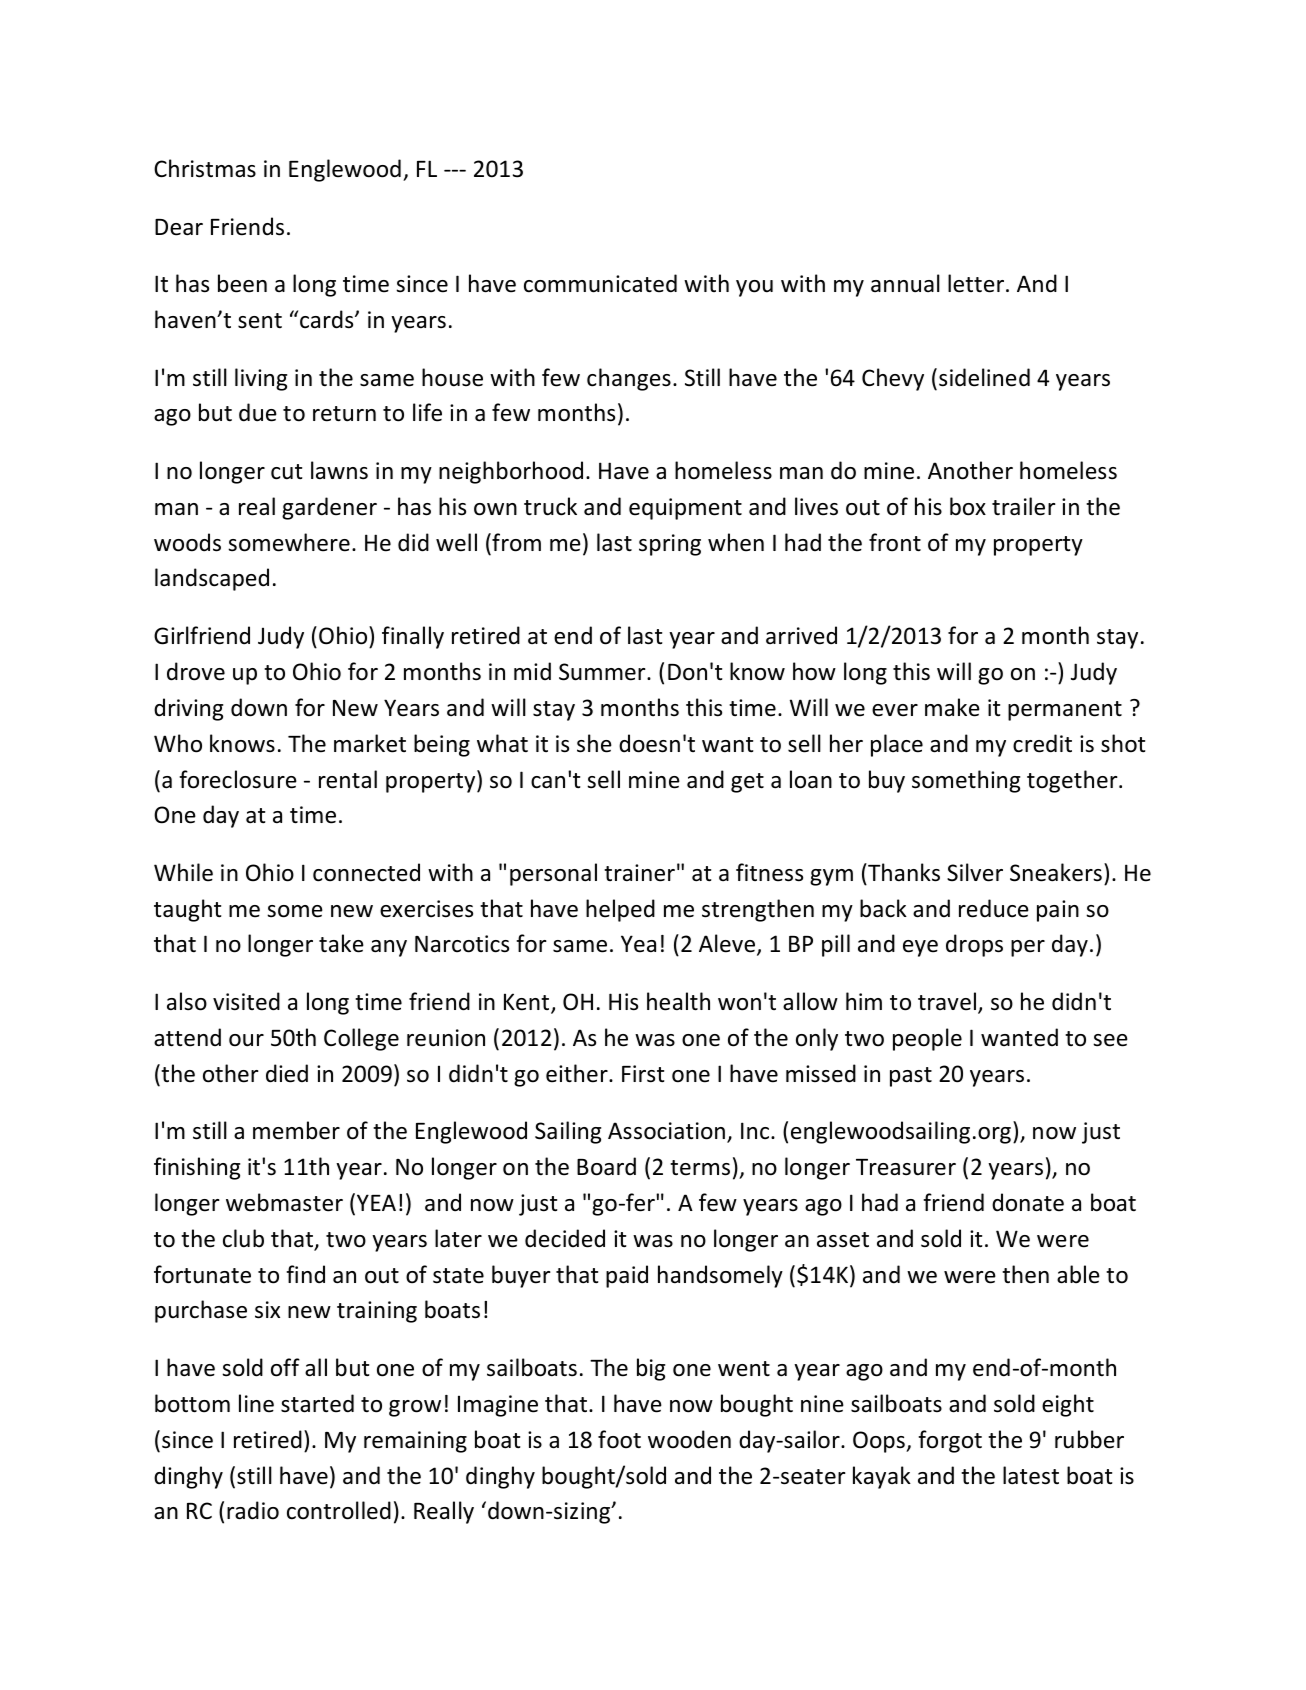 The width and height of the screenshot is (1306, 1690). What do you see at coordinates (685, 509) in the screenshot?
I see `equipment` at bounding box center [685, 509].
